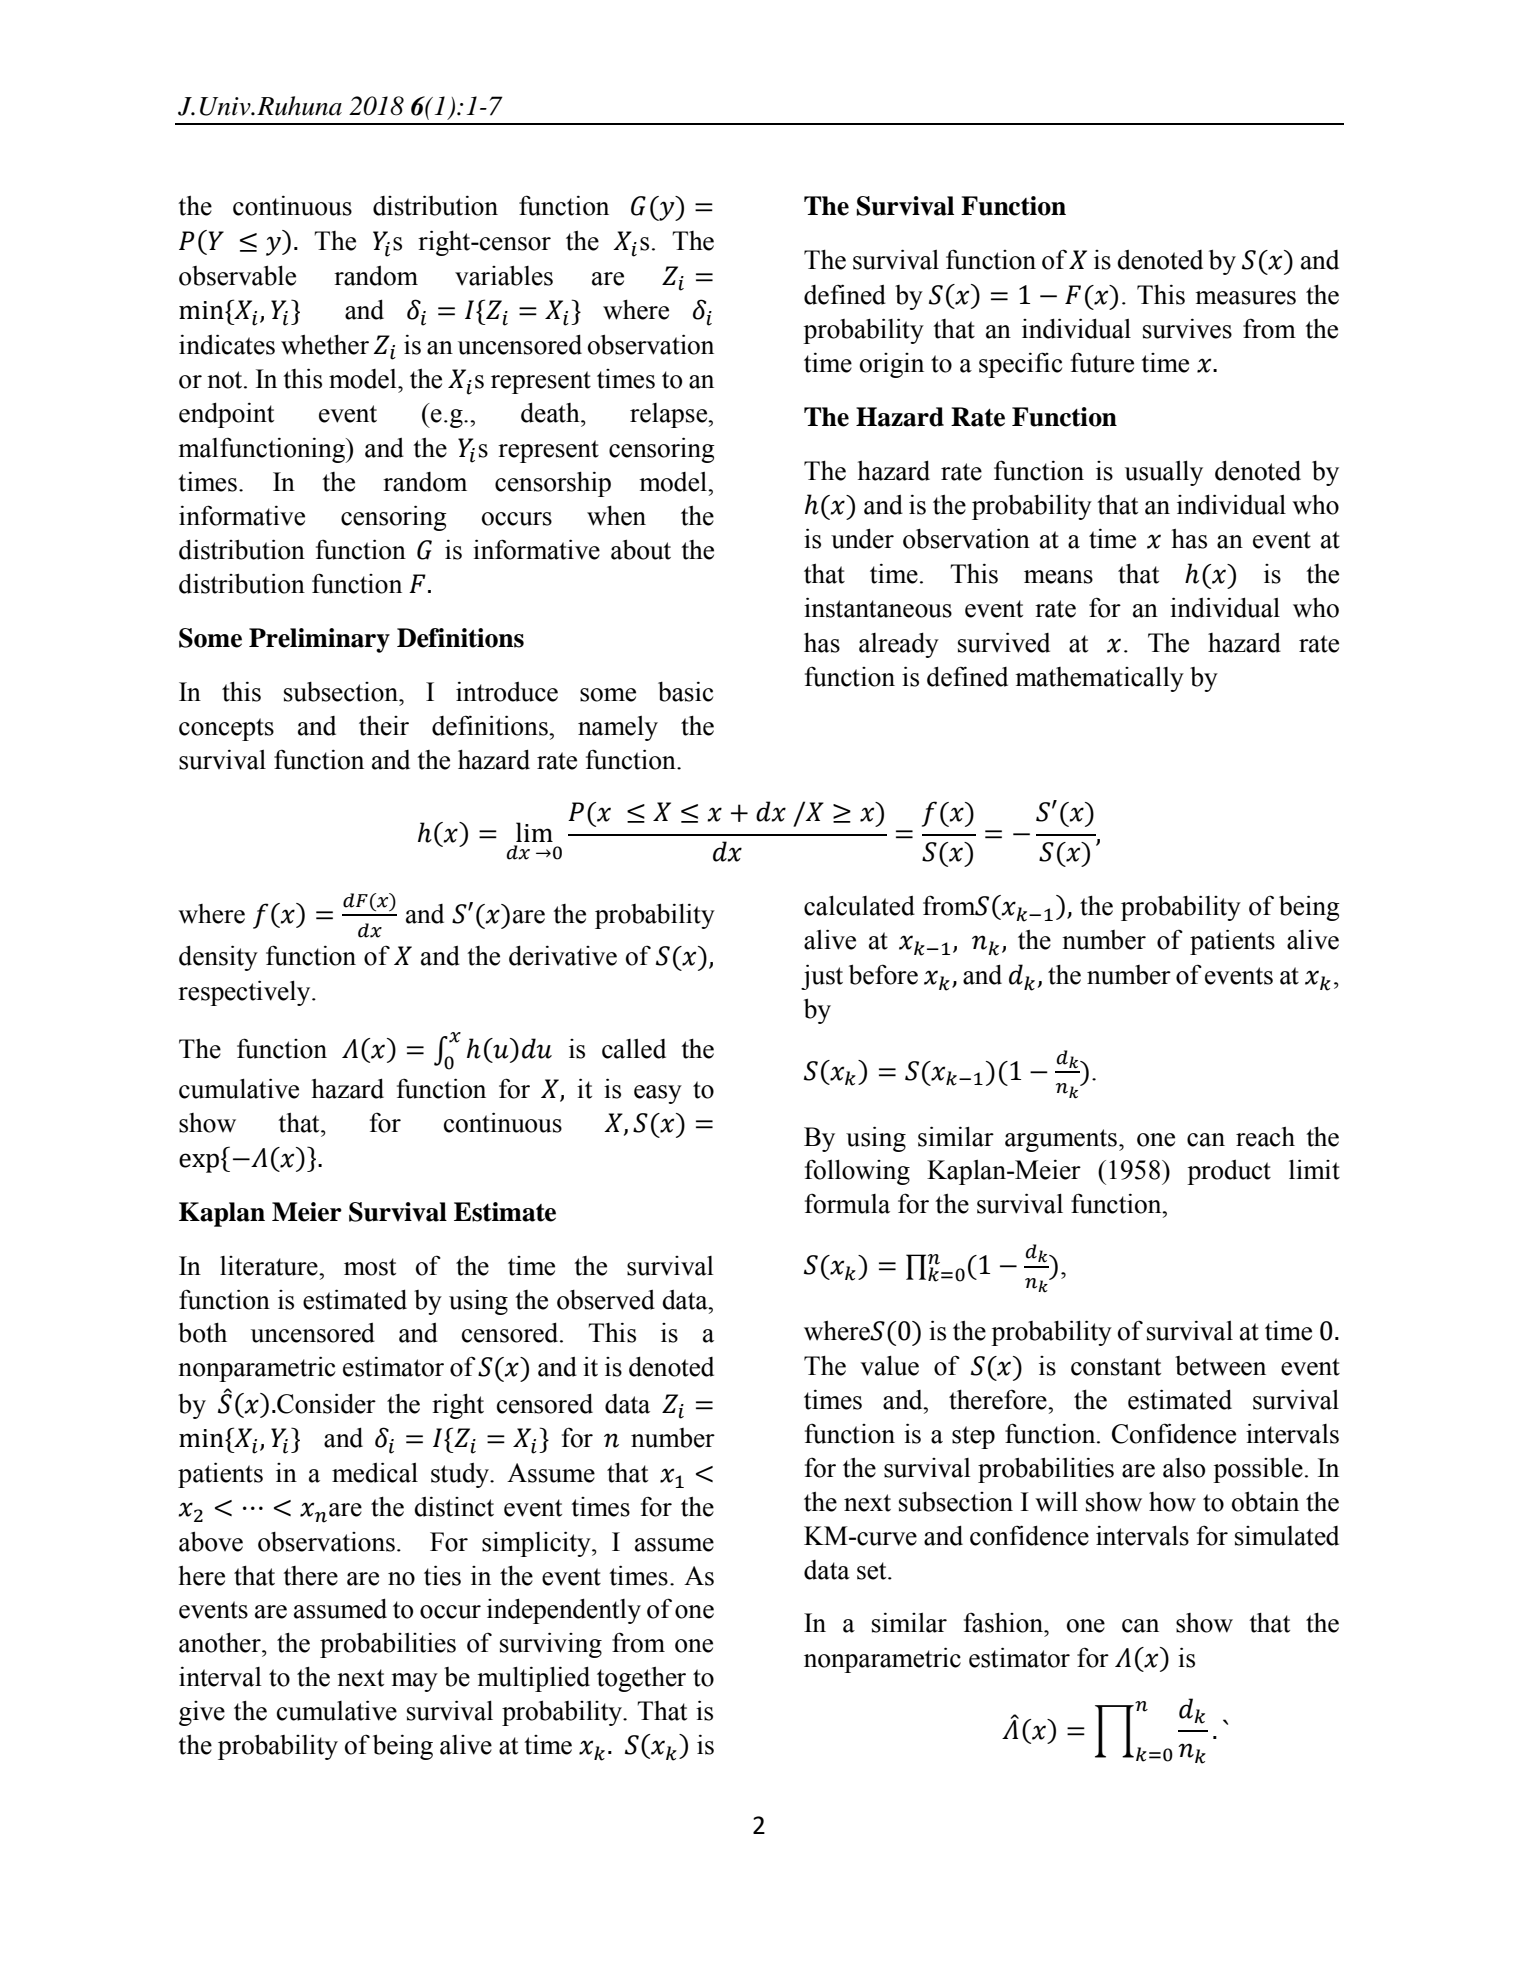 The image size is (1518, 1964). I want to click on formula, so click(847, 1203).
